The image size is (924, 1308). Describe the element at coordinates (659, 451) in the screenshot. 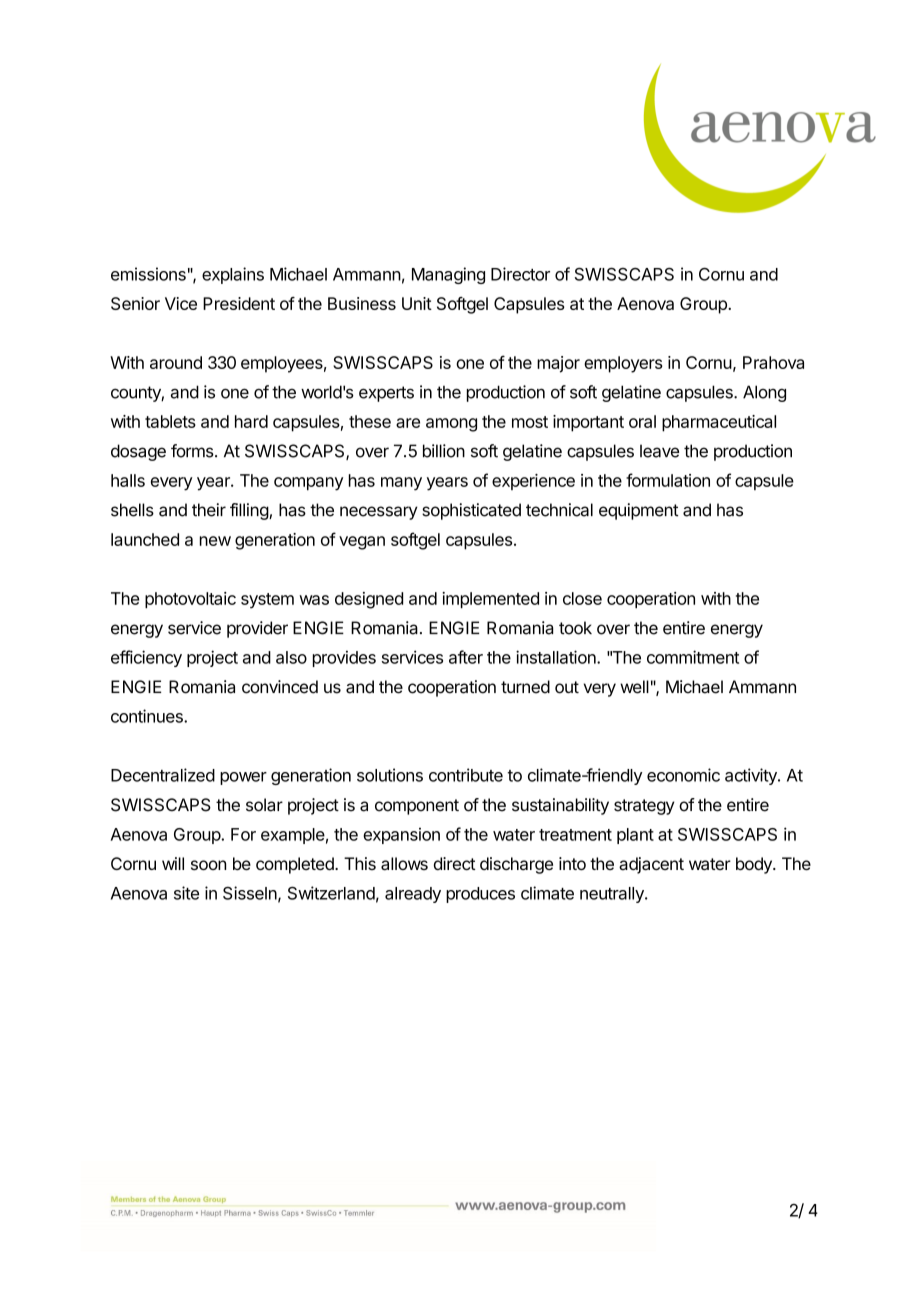

I see `leave` at that location.
